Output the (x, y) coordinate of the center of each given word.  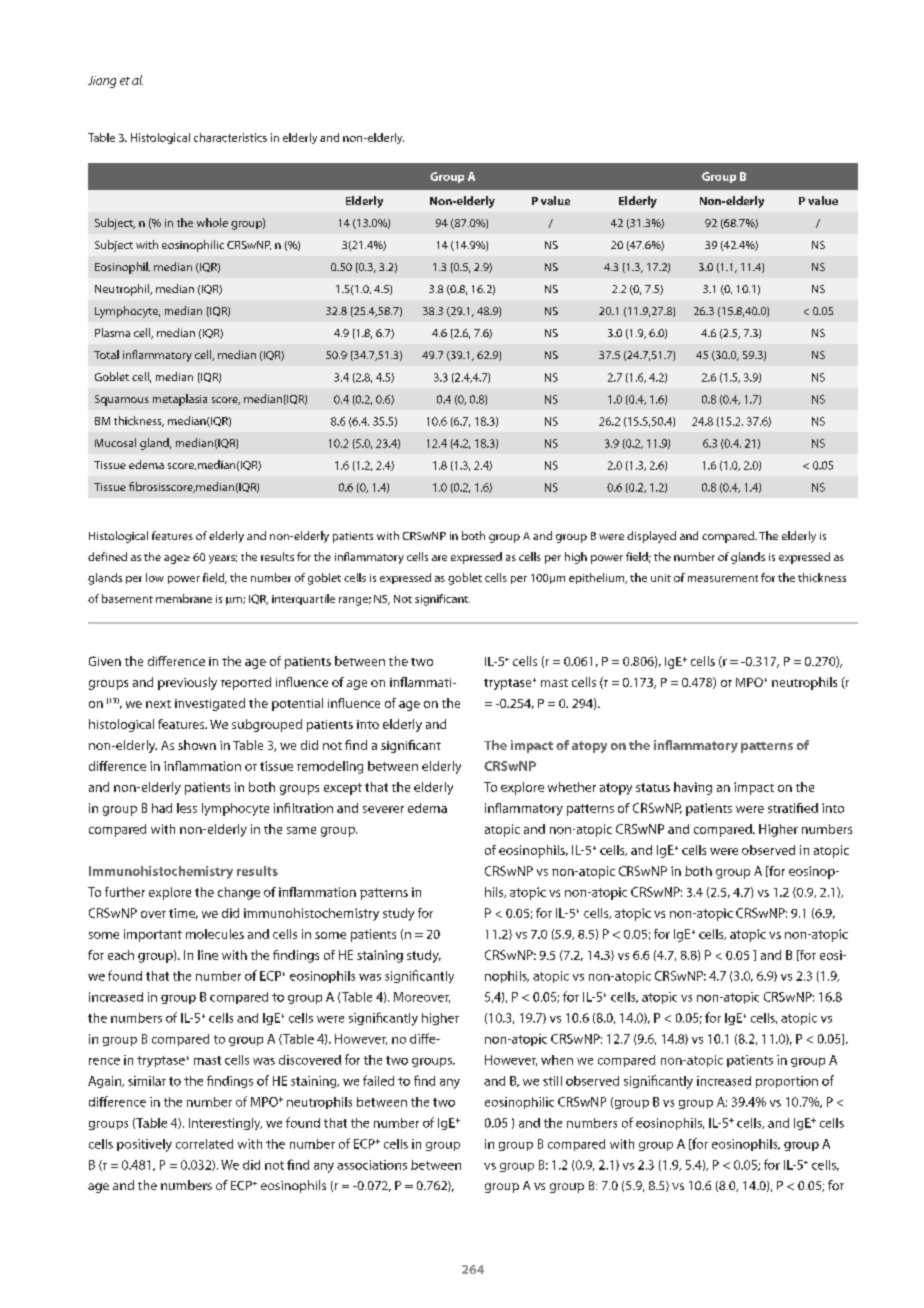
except (343, 789)
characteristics (230, 137)
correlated (204, 1144)
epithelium (598, 578)
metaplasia (180, 400)
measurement (723, 578)
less (187, 808)
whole (212, 222)
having (693, 788)
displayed (651, 537)
